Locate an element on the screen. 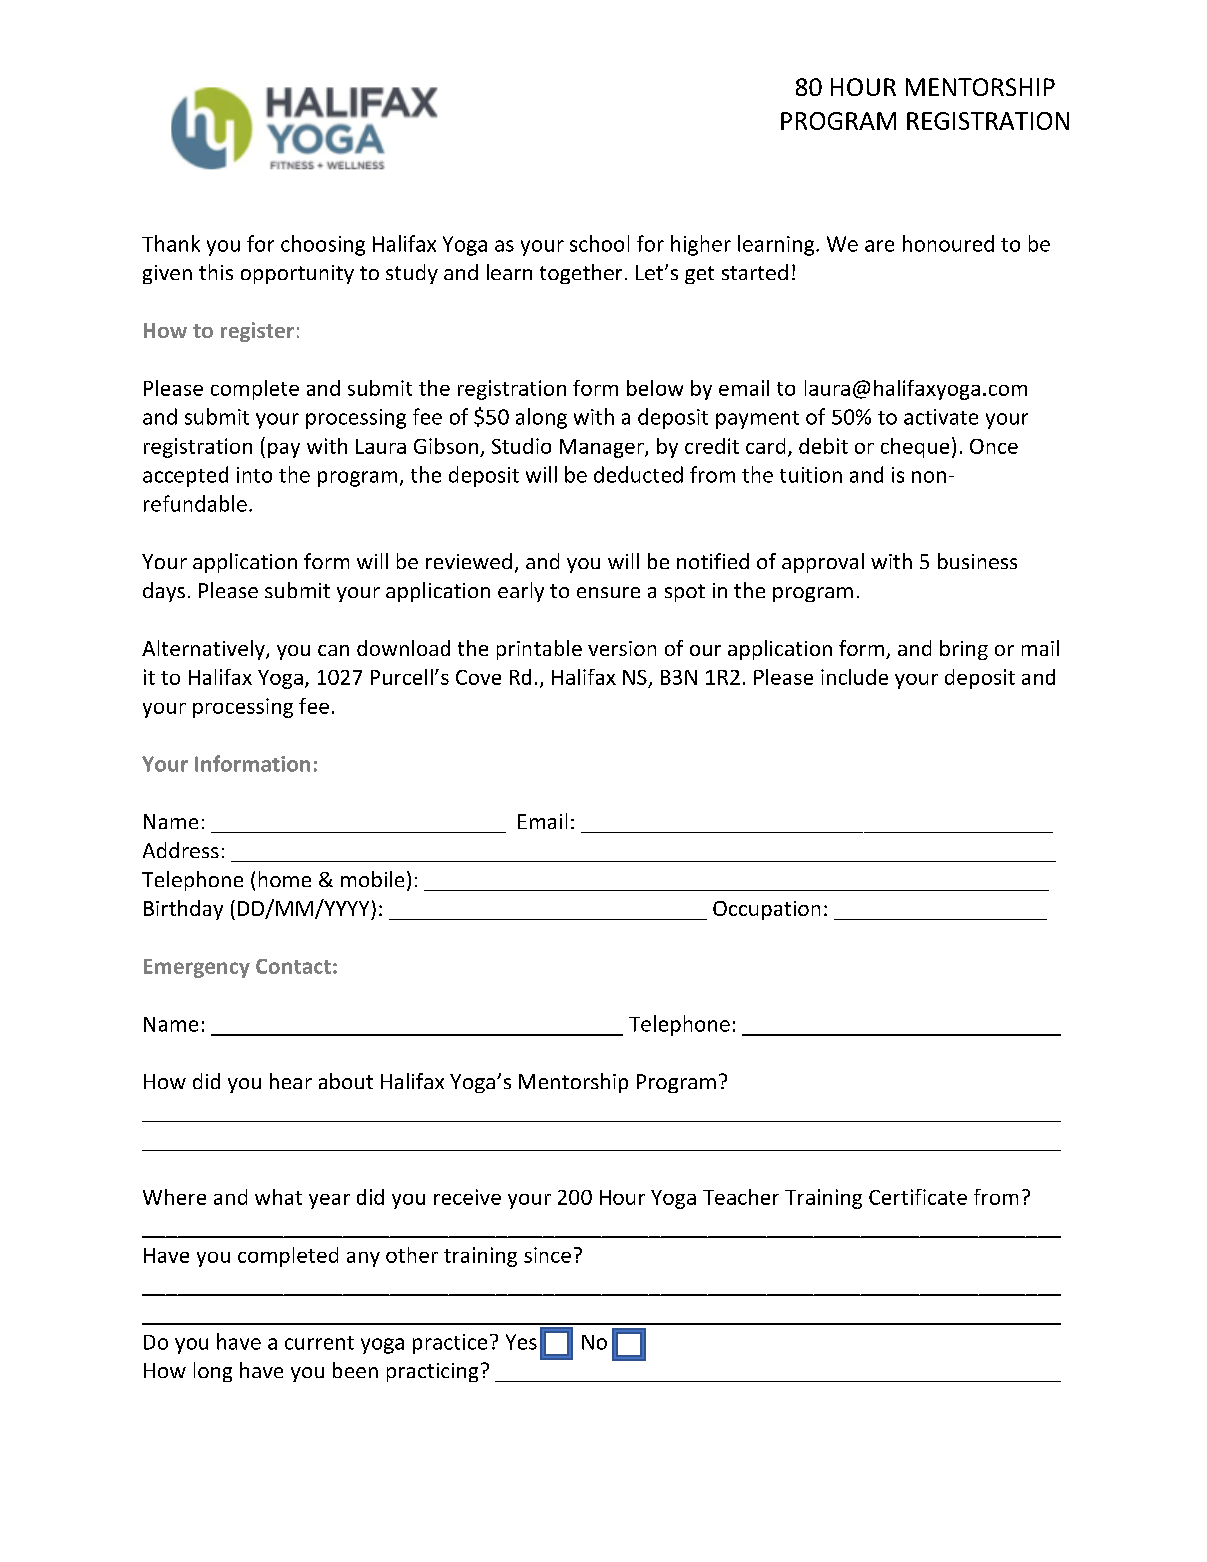  opportunity is located at coordinates (297, 274).
